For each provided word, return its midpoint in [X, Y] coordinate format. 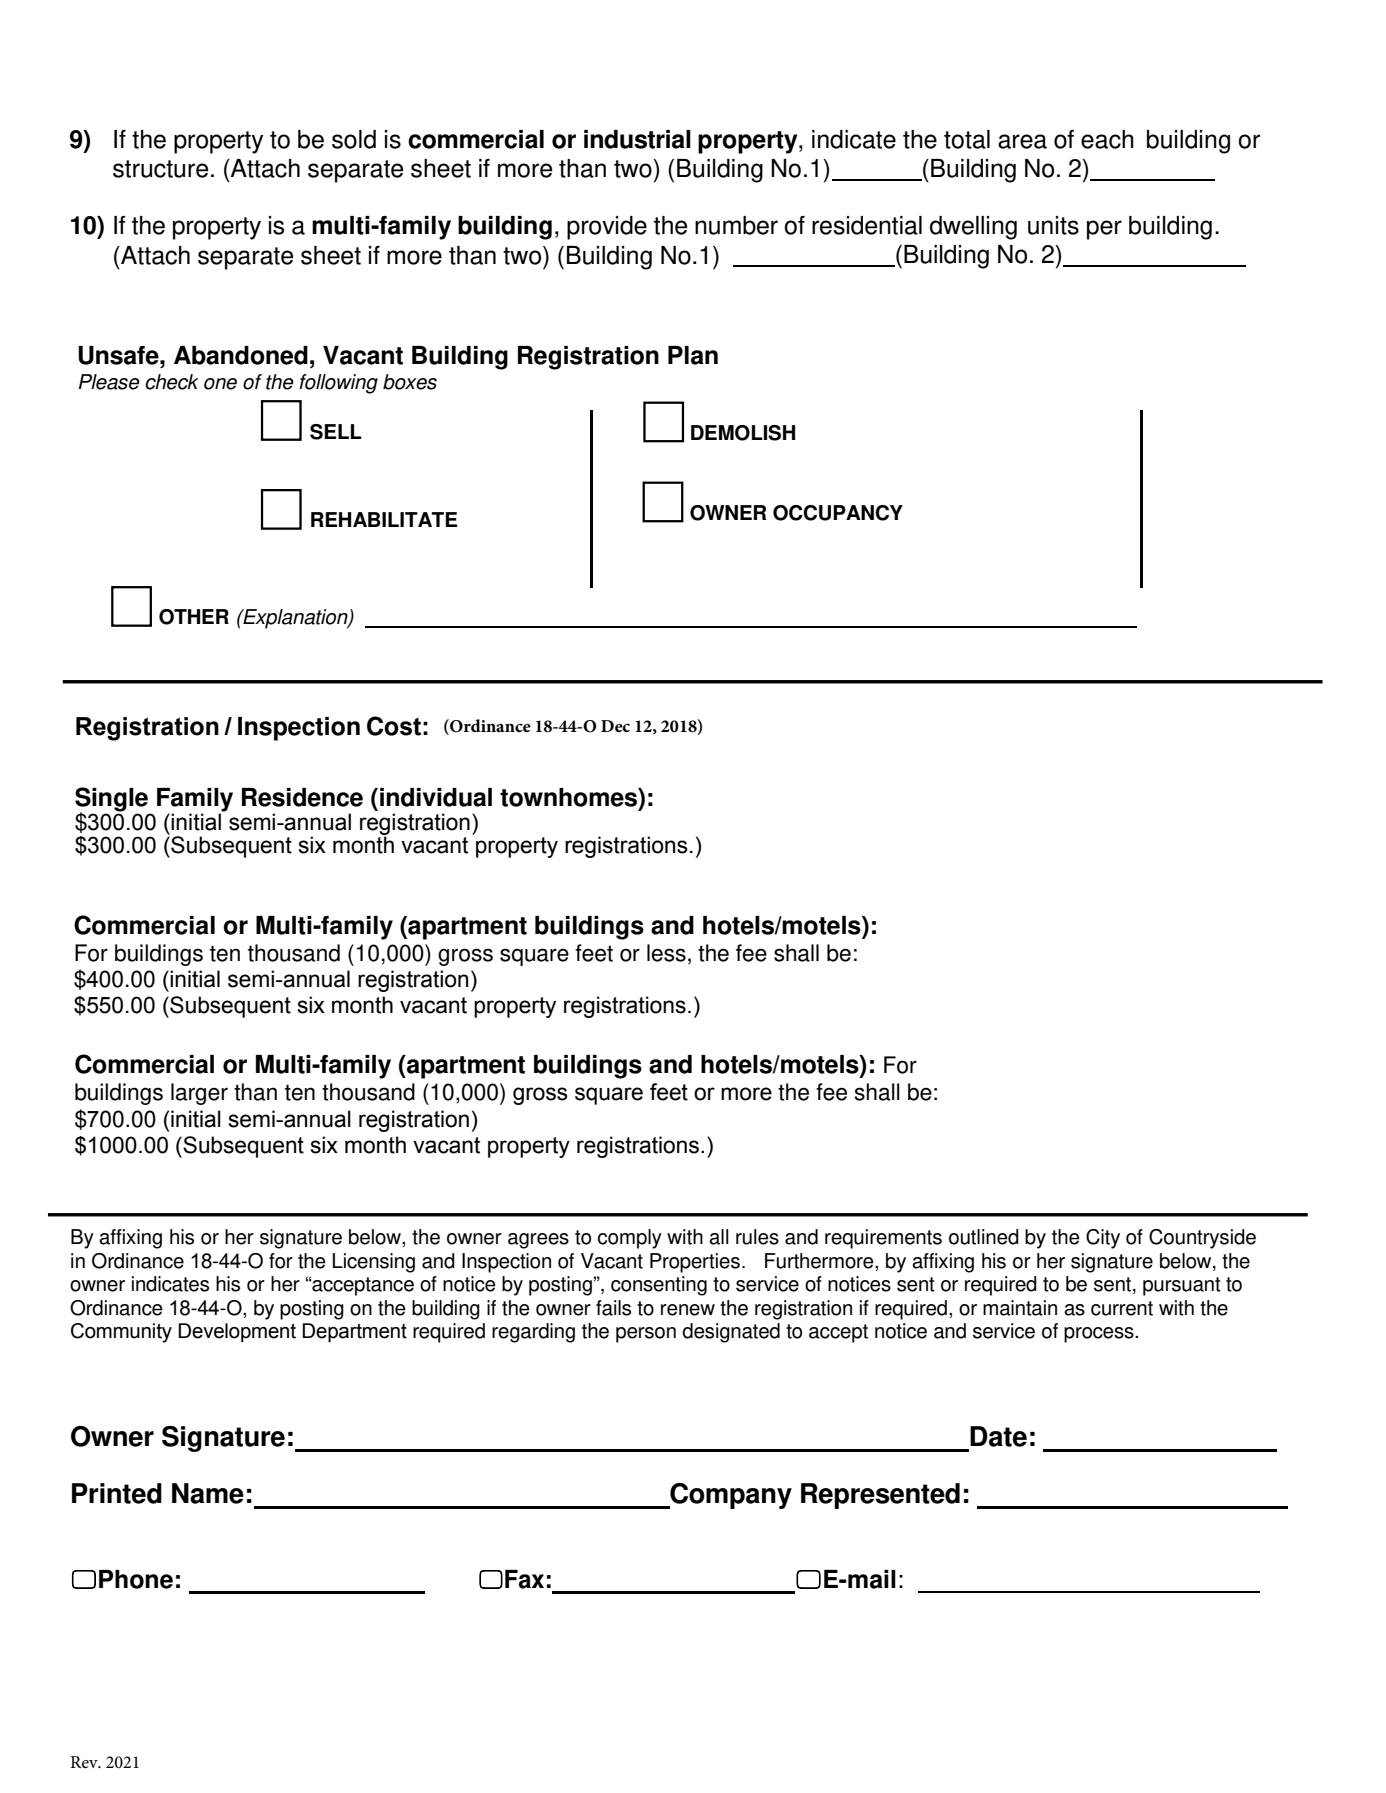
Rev [85, 1762]
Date [998, 1436]
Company [730, 1496]
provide [607, 228]
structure [160, 169]
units [1053, 225]
